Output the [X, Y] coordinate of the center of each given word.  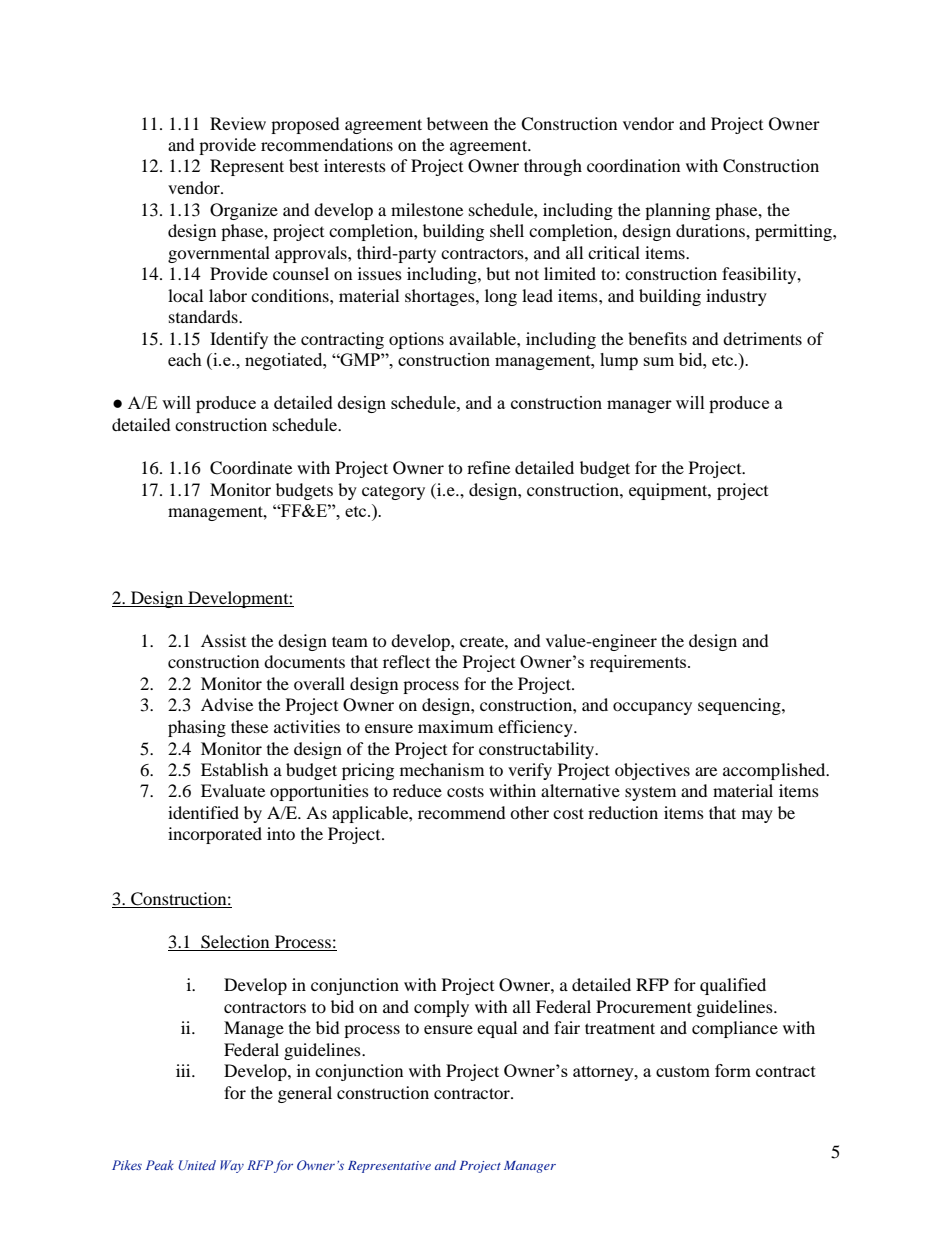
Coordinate [251, 468]
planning [677, 211]
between [457, 123]
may [757, 816]
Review [238, 123]
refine [488, 467]
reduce [417, 790]
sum [659, 361]
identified [203, 812]
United [197, 1165]
